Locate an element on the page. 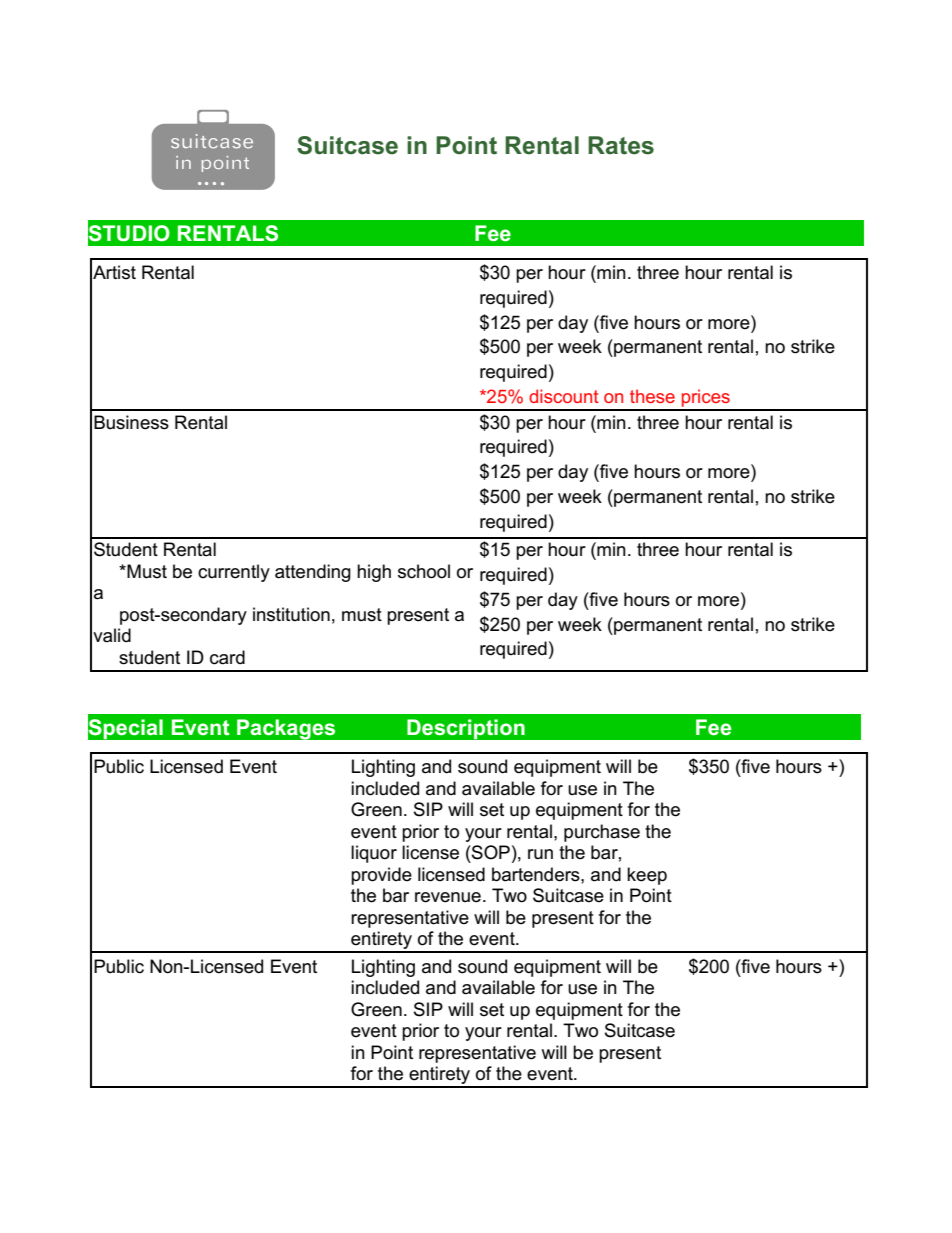  these is located at coordinates (652, 396).
